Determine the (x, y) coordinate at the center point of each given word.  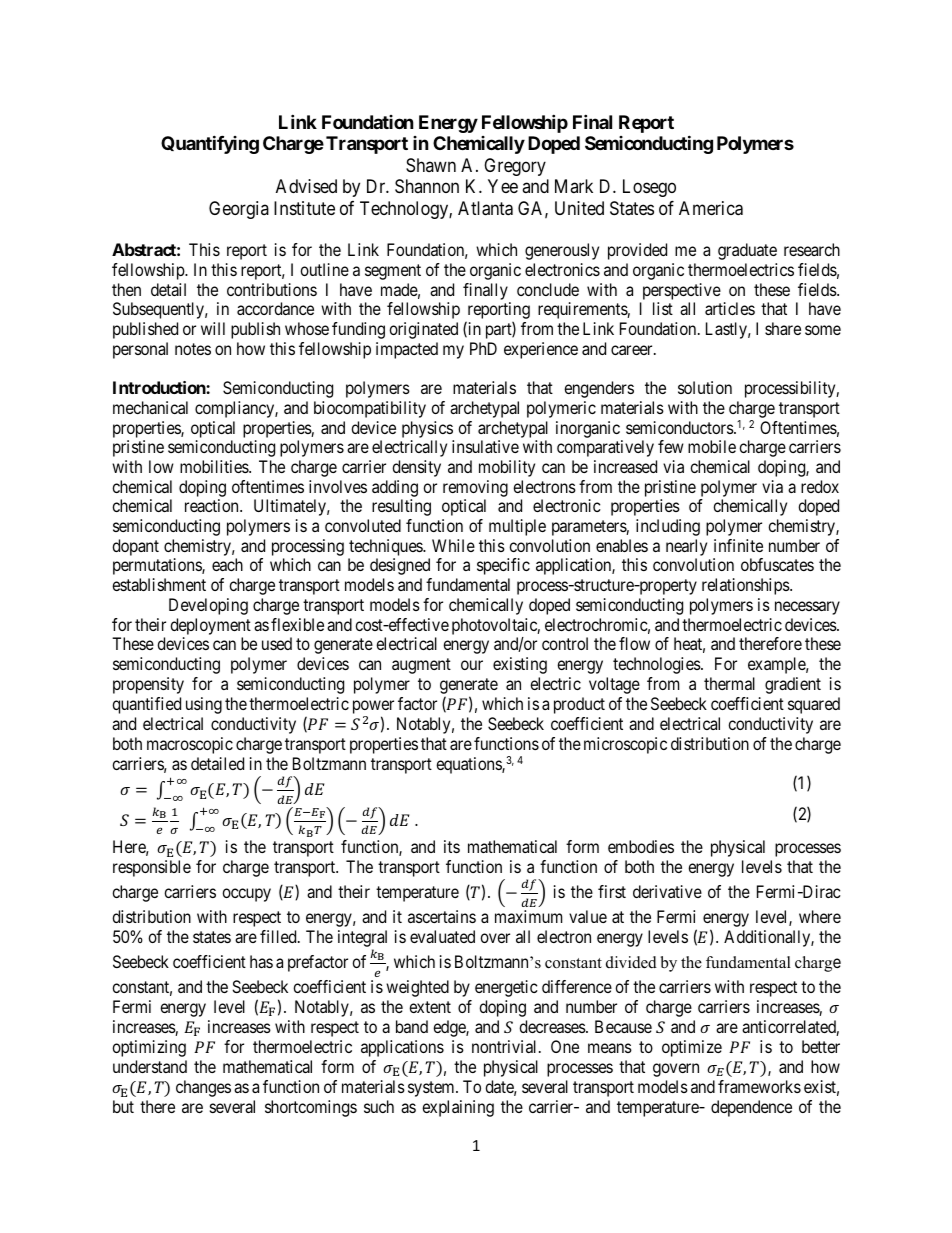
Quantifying (210, 145)
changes (203, 1088)
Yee (503, 186)
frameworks (759, 1086)
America (711, 208)
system (432, 1089)
